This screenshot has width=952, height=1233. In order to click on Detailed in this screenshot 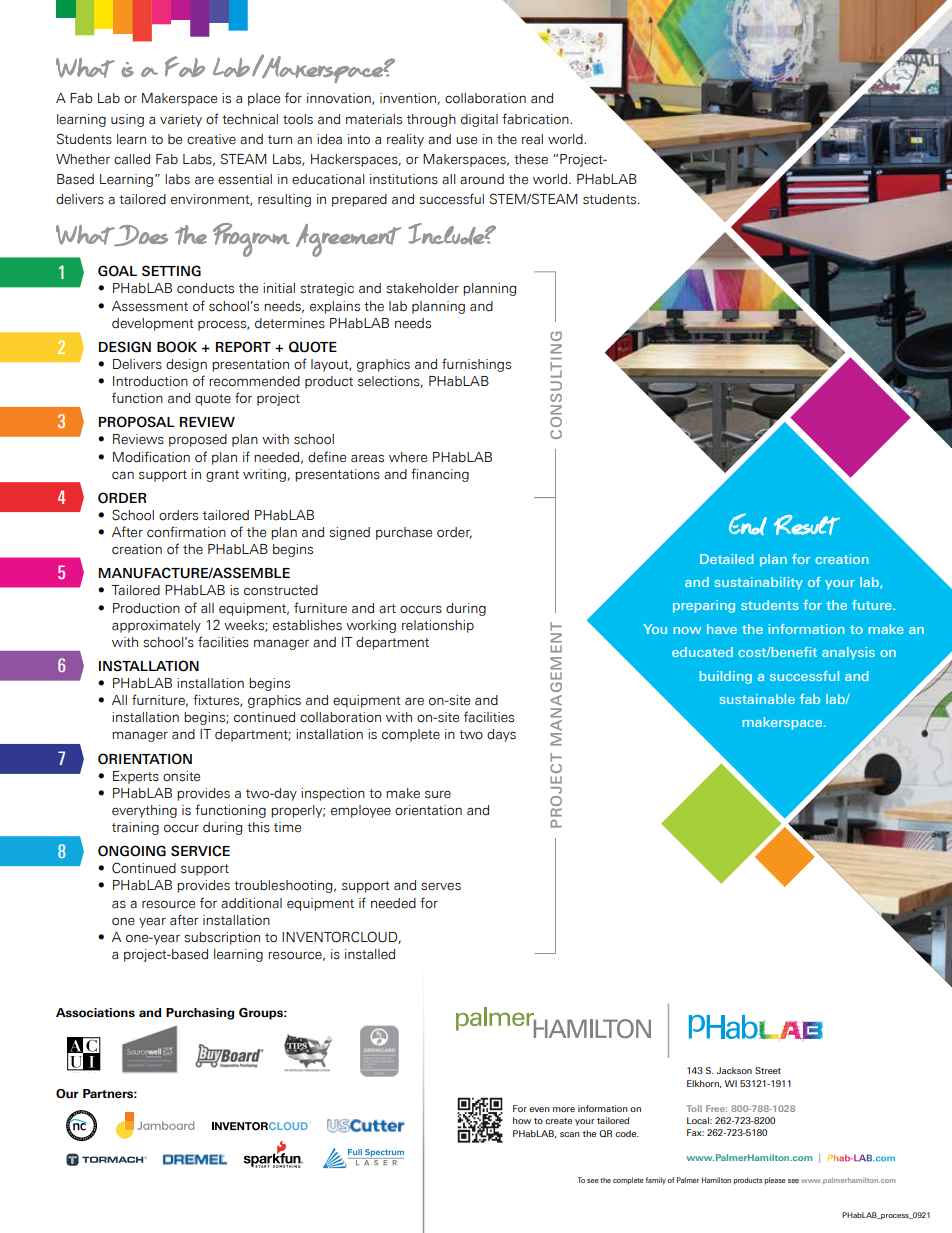, I will do `click(727, 559)`.
